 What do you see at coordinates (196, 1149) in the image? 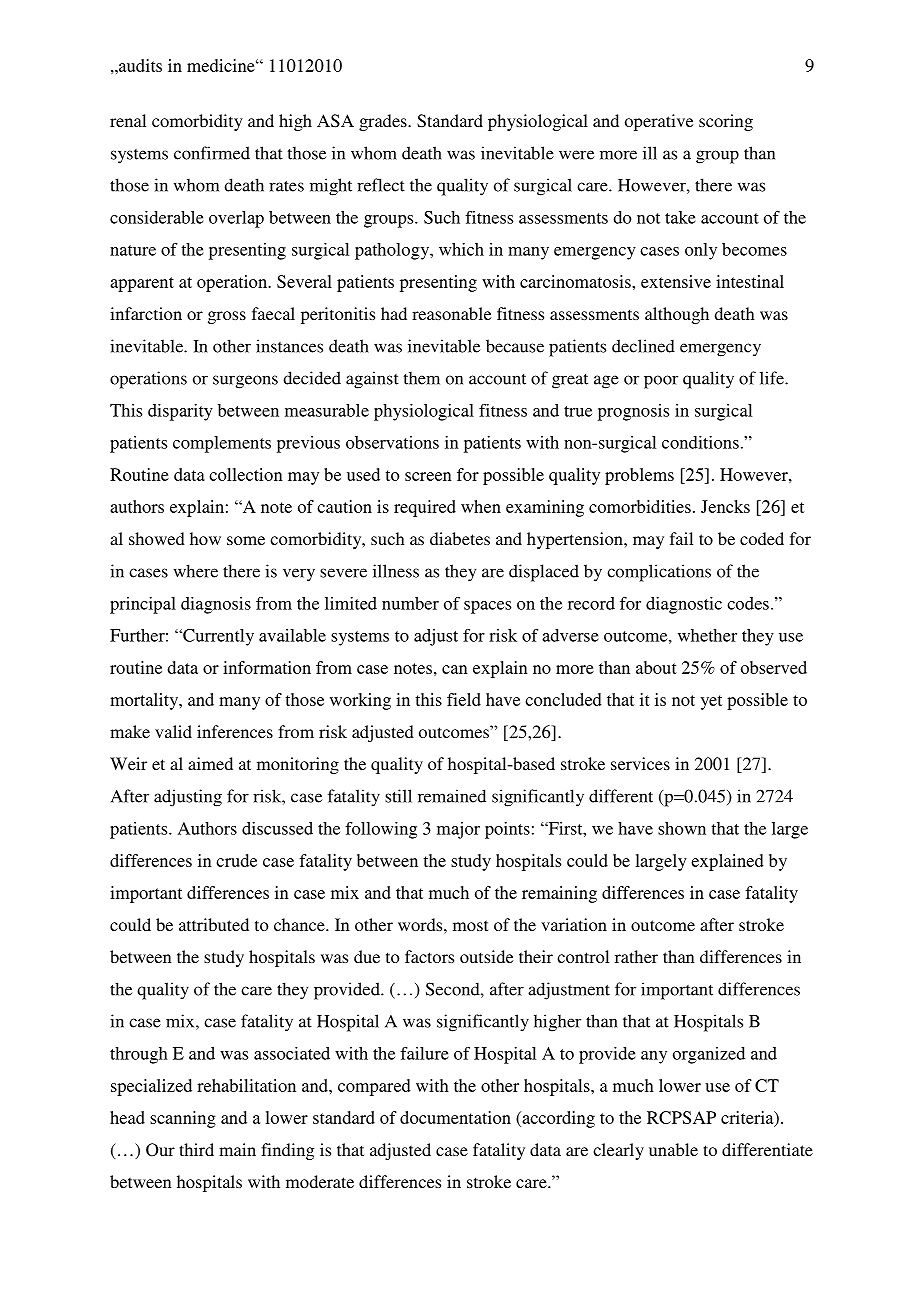
I see `third` at bounding box center [196, 1149].
